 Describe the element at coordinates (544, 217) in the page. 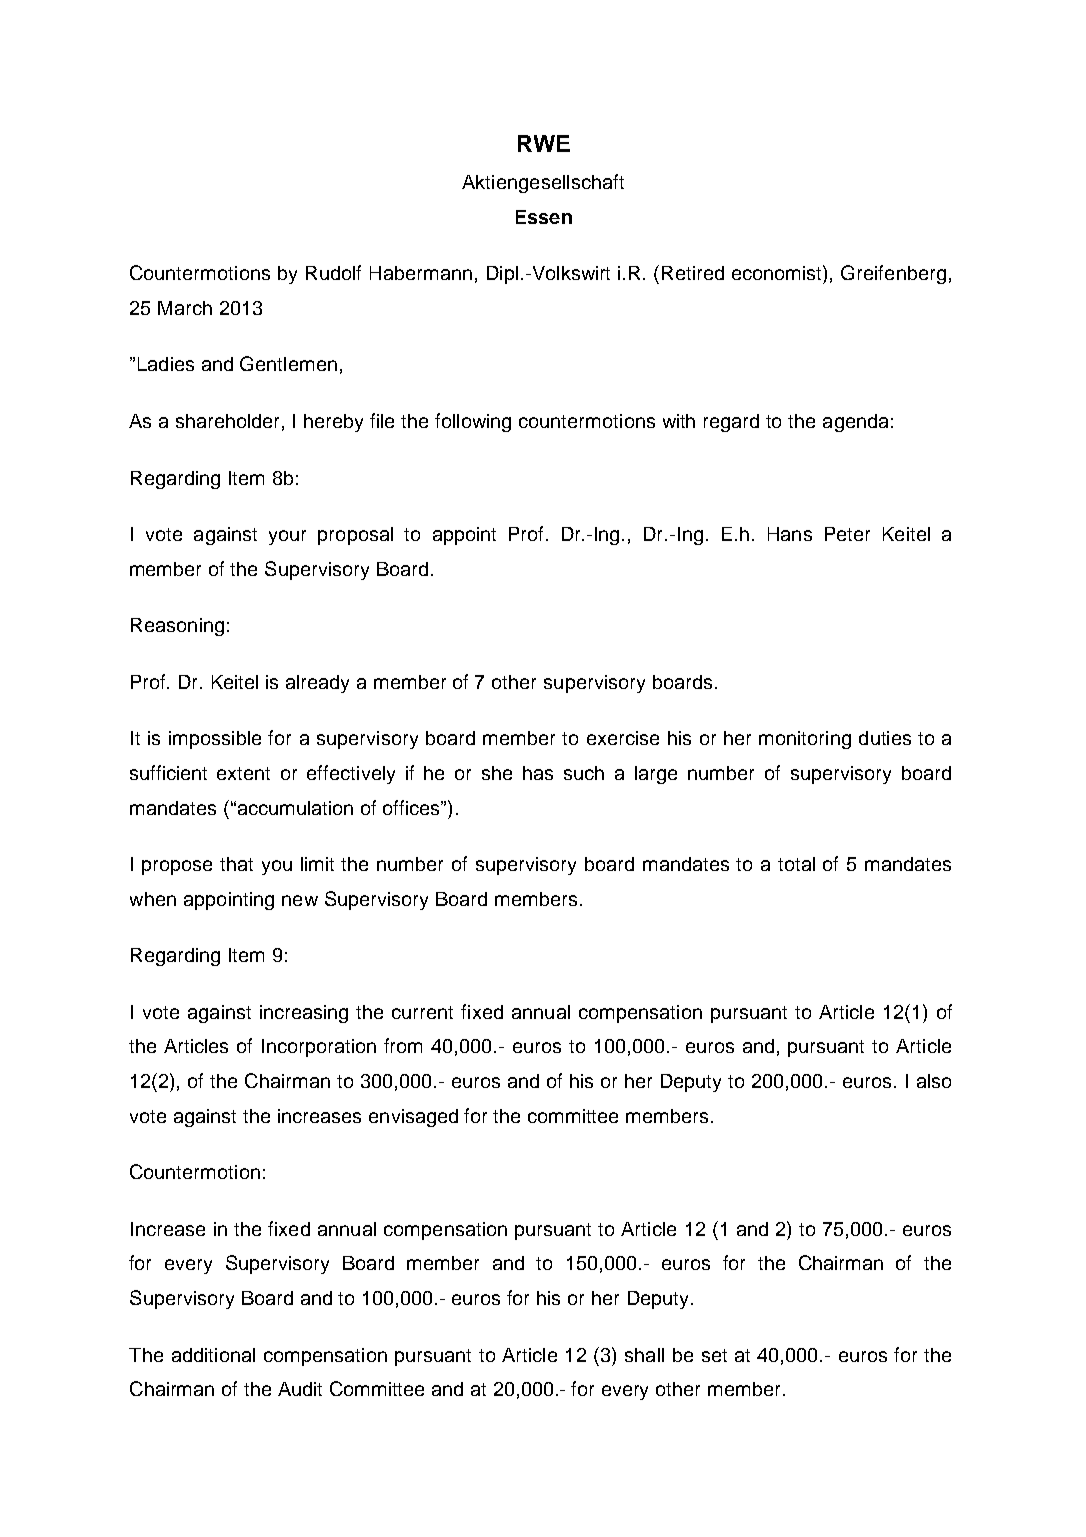

I see `Essen` at that location.
